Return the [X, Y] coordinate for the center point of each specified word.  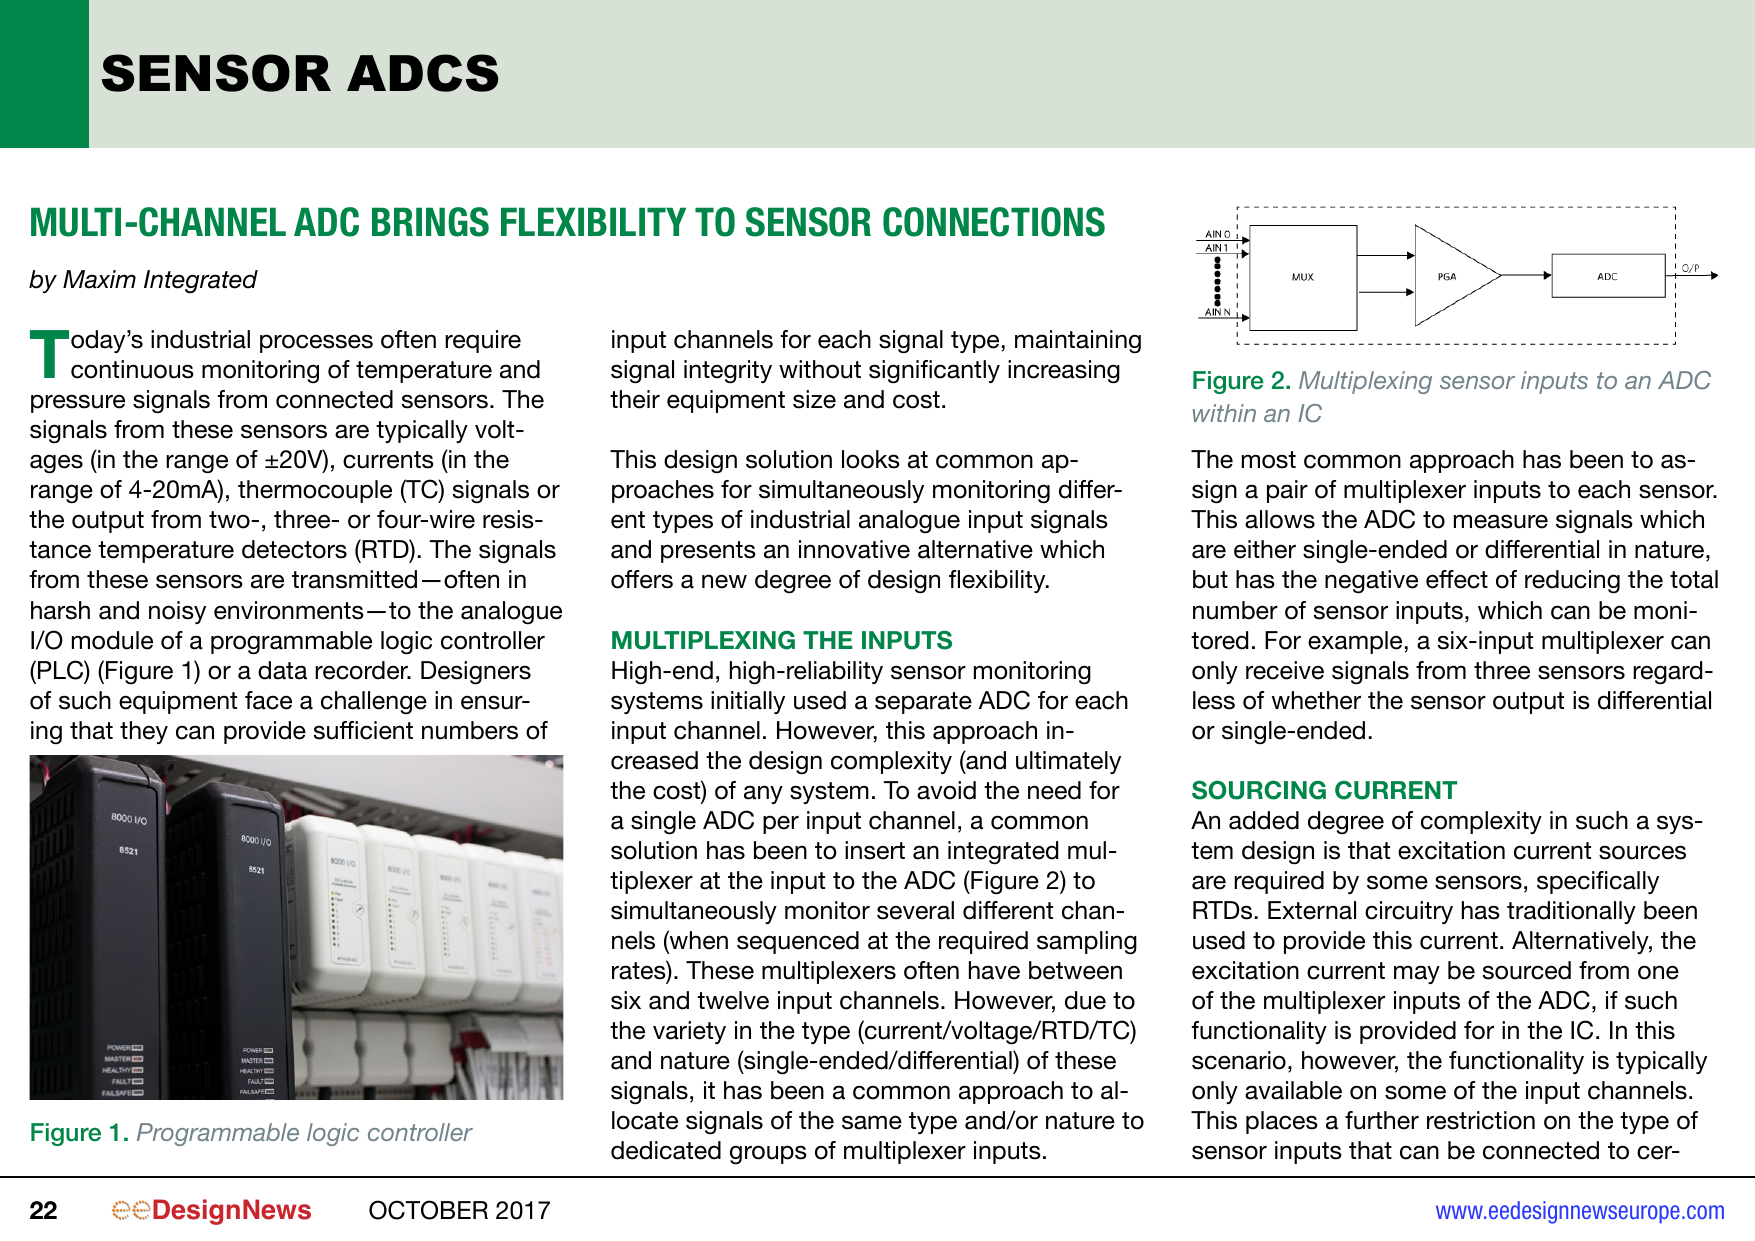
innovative [854, 549]
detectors [294, 549]
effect [1457, 579]
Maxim [99, 279]
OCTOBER [428, 1210]
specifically [1598, 882]
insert [875, 850]
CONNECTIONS [994, 222]
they [144, 732]
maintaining [1078, 341]
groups [768, 1154]
